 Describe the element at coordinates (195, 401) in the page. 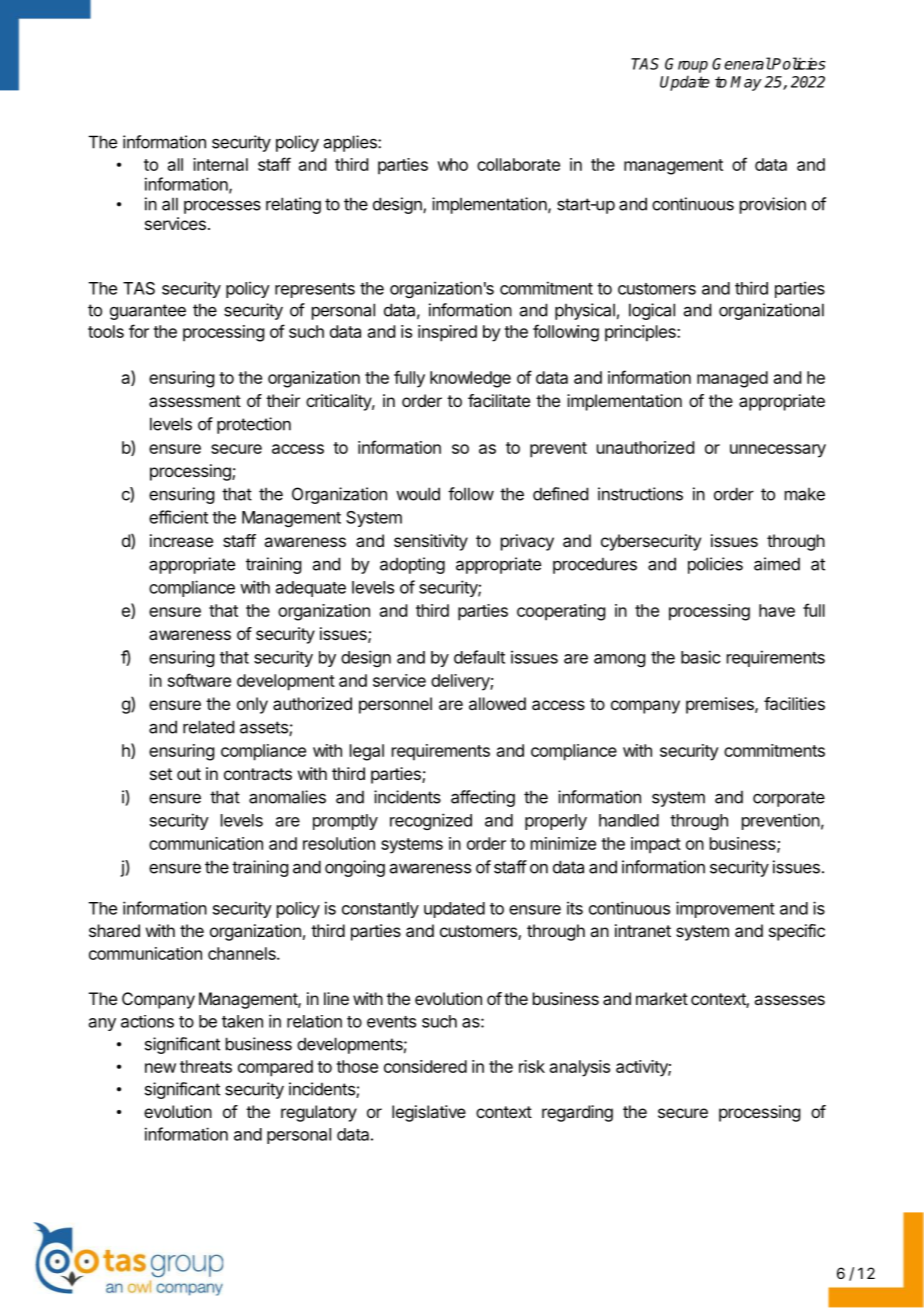

I see `assessment` at that location.
